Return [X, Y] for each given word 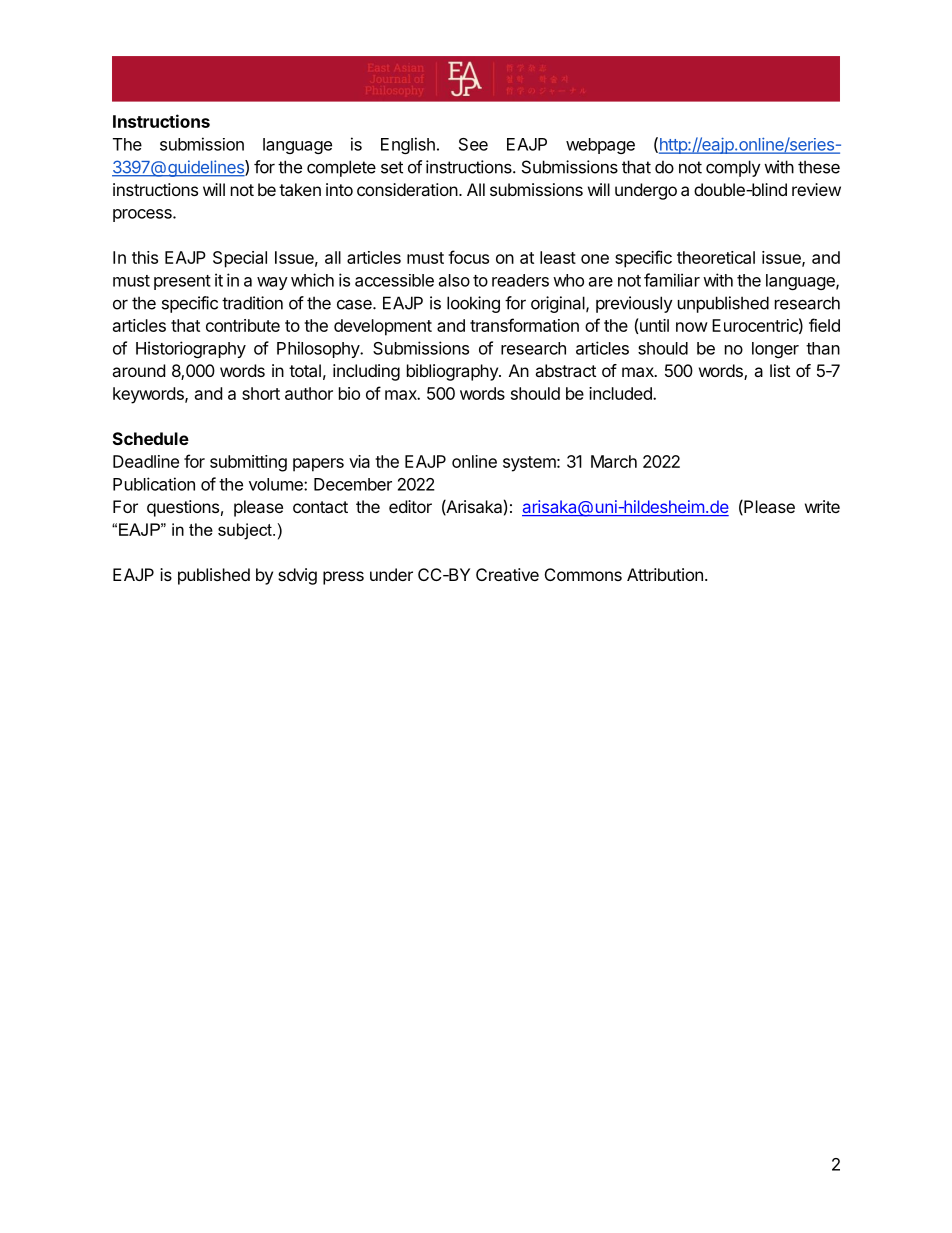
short [261, 393]
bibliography [453, 372]
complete [341, 168]
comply [733, 168]
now [692, 327]
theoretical [716, 257]
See [473, 144]
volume [277, 484]
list [780, 370]
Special [240, 259]
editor [410, 506]
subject [246, 531]
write [822, 506]
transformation [524, 325]
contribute [243, 325]
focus [468, 257]
